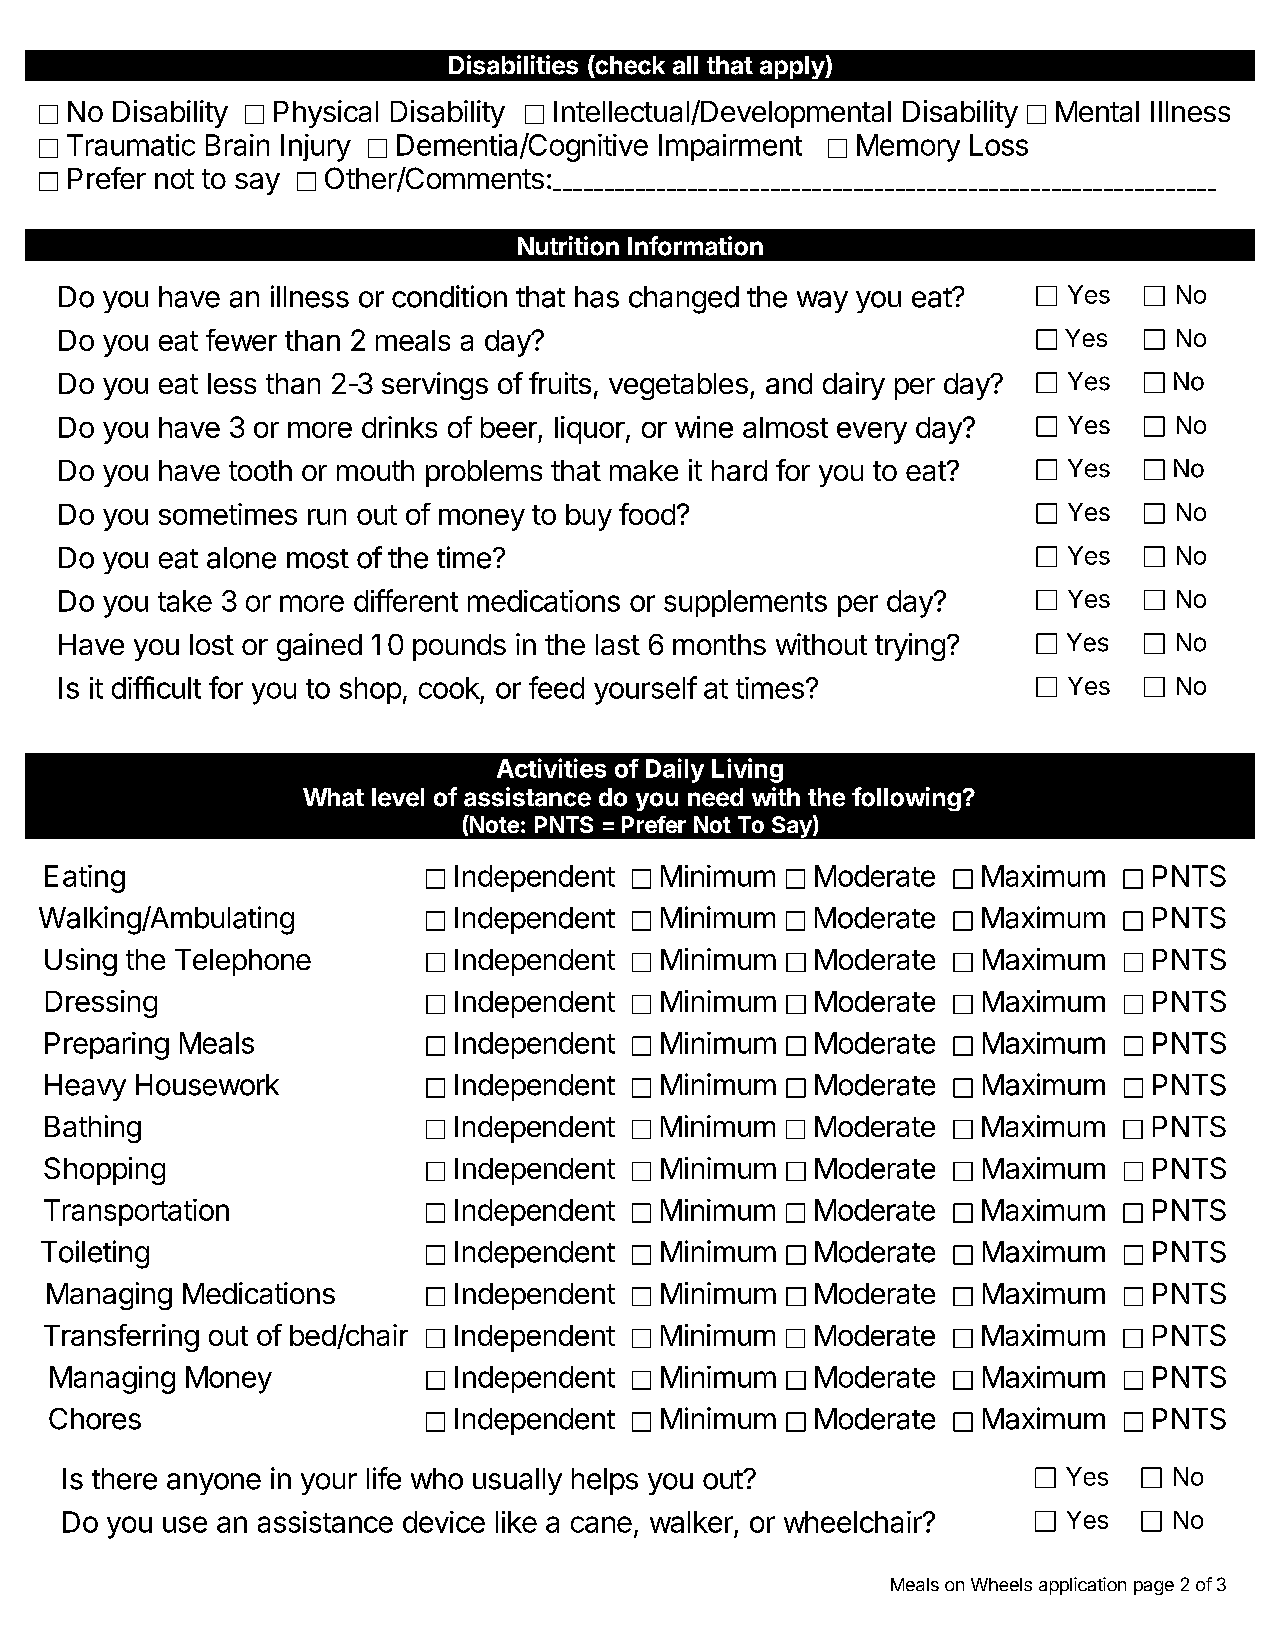  What do you see at coordinates (513, 65) in the screenshot?
I see `Disabilities` at bounding box center [513, 65].
